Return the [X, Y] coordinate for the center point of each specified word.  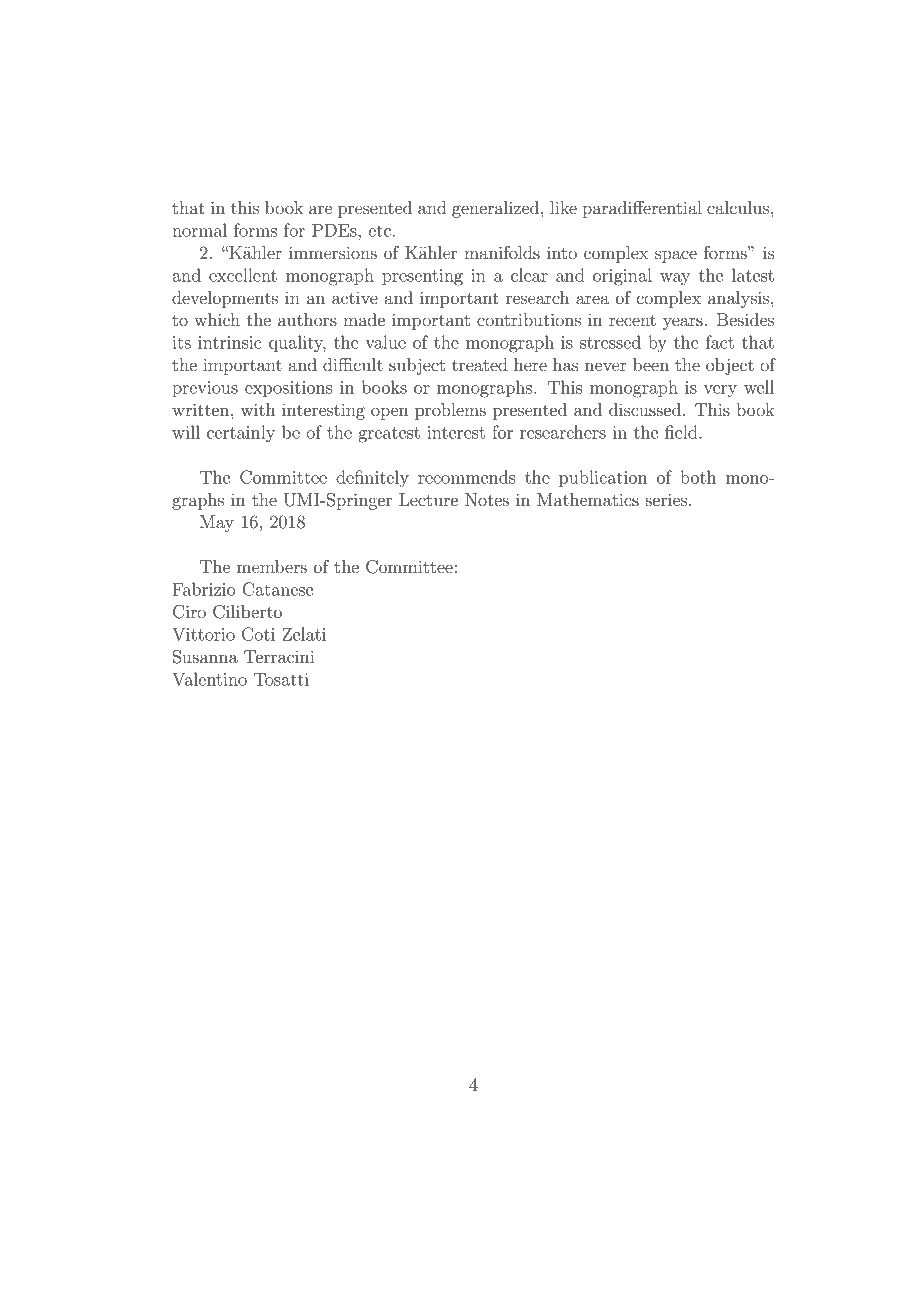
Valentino [209, 679]
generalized [497, 209]
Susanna [205, 657]
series [667, 499]
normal [199, 230]
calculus [739, 207]
